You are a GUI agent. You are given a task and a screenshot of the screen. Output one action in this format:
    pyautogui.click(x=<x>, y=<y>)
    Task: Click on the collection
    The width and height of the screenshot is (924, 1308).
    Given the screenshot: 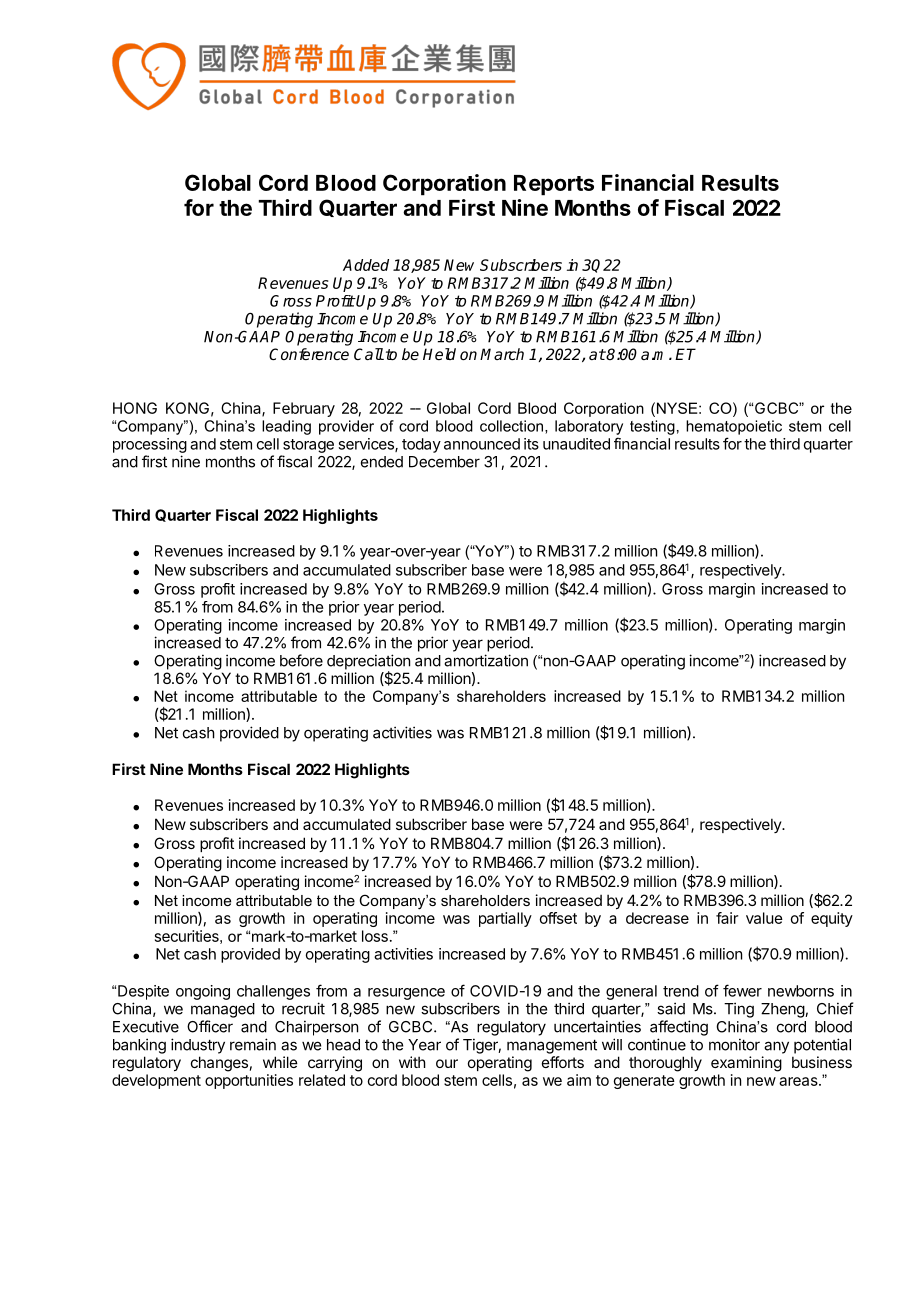 What is the action you would take?
    pyautogui.click(x=511, y=426)
